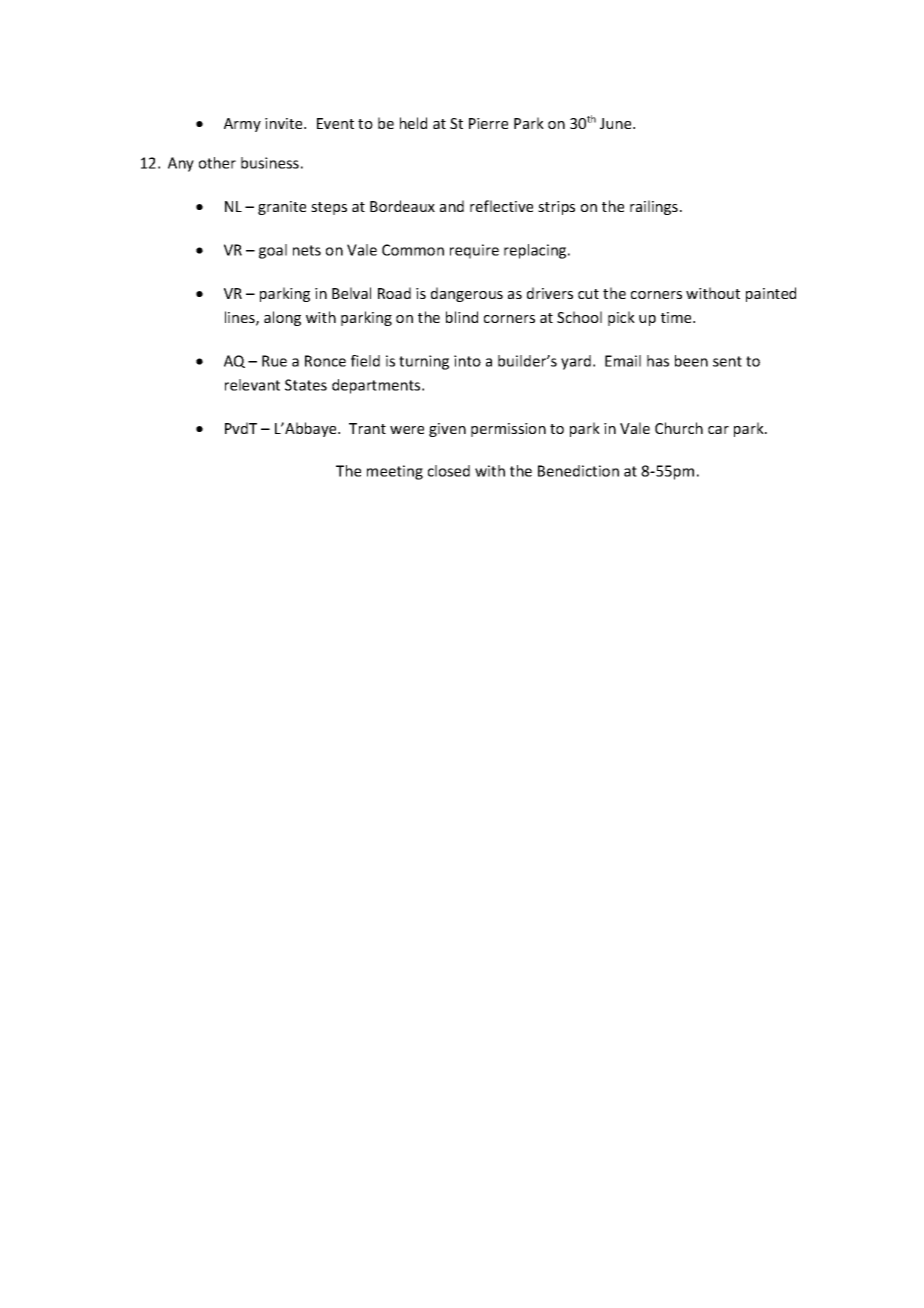  Describe the element at coordinates (654, 207) in the document. I see `railings` at that location.
